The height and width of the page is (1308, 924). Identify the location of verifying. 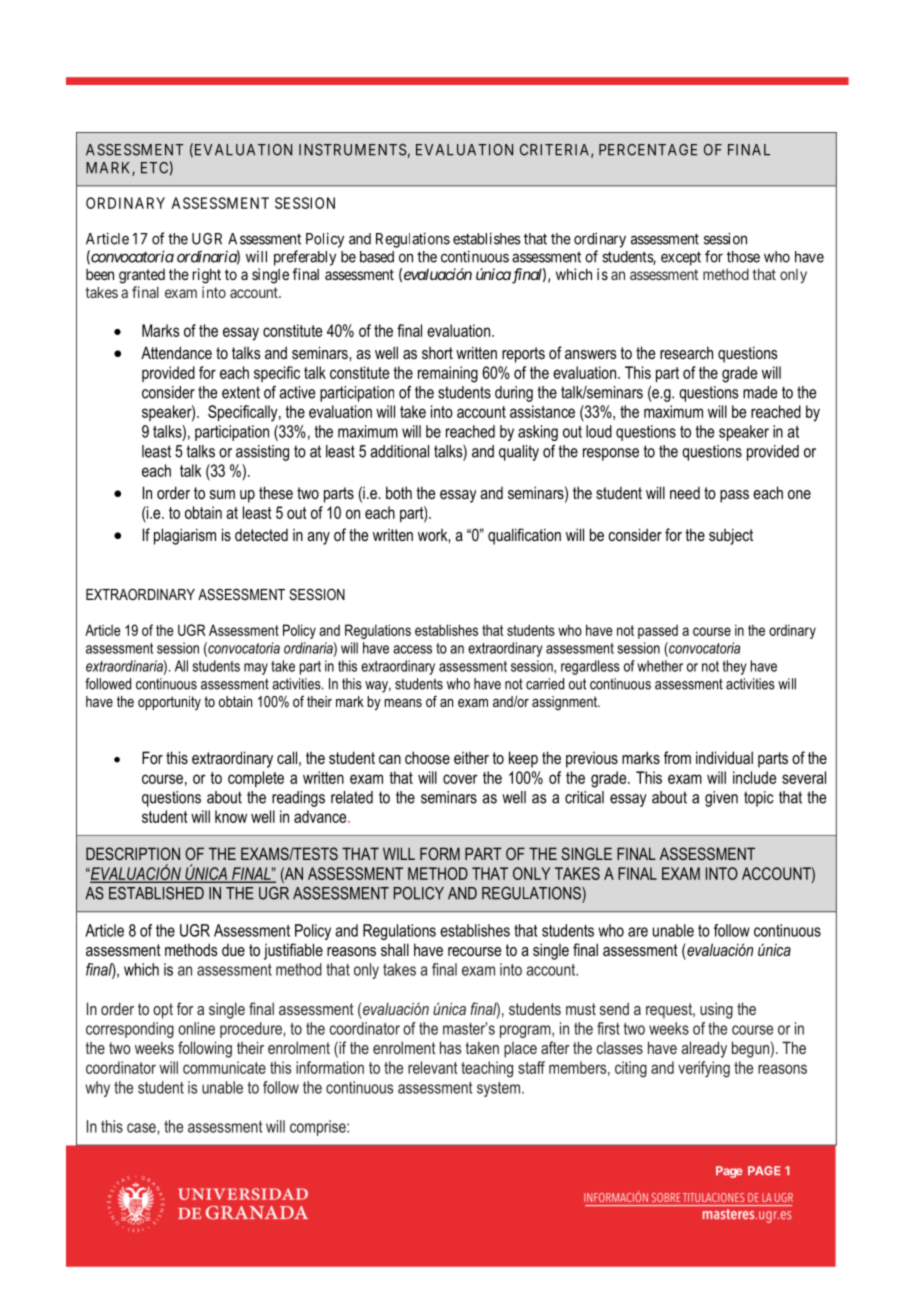
(704, 1069).
